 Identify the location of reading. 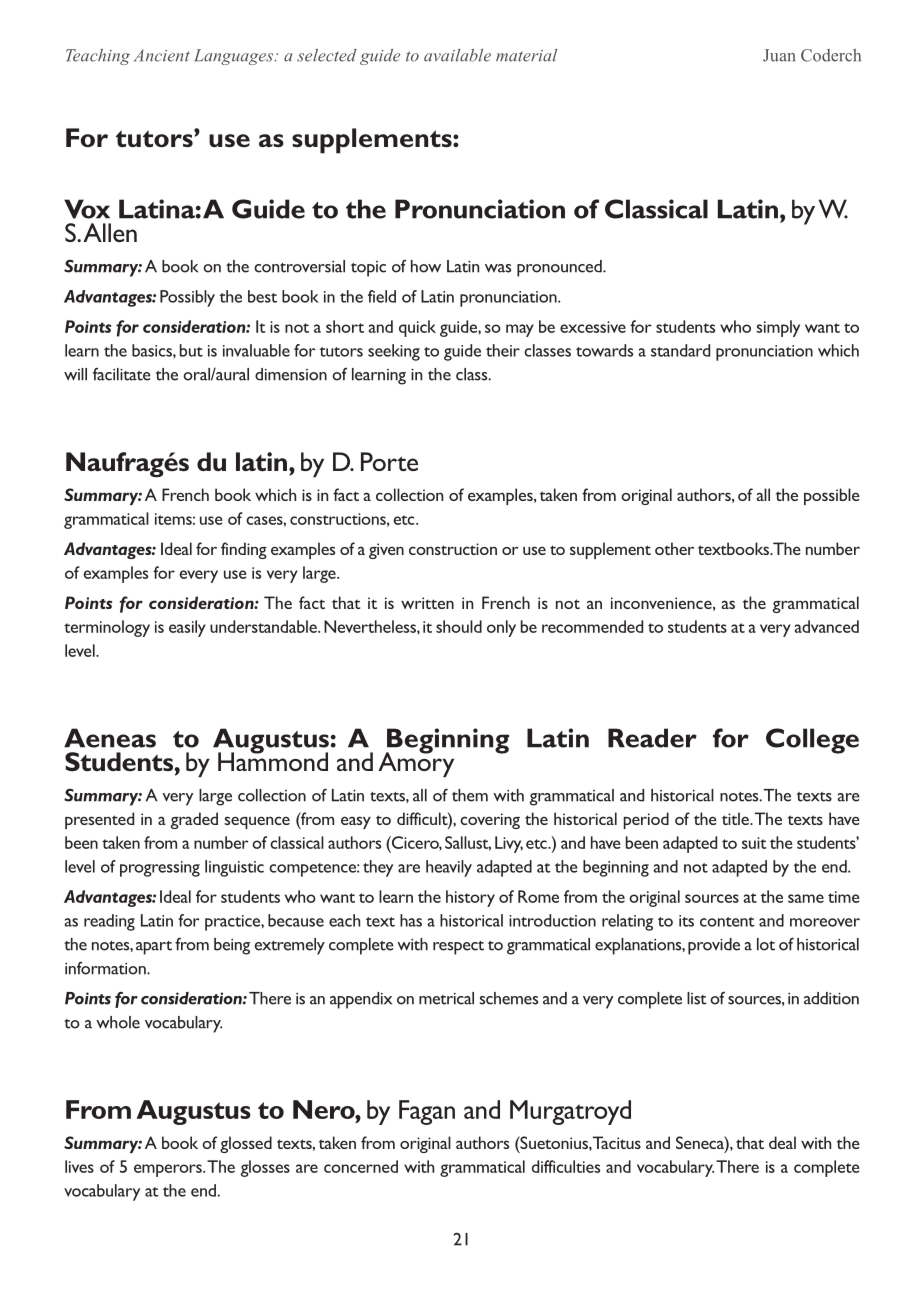
(109, 922).
